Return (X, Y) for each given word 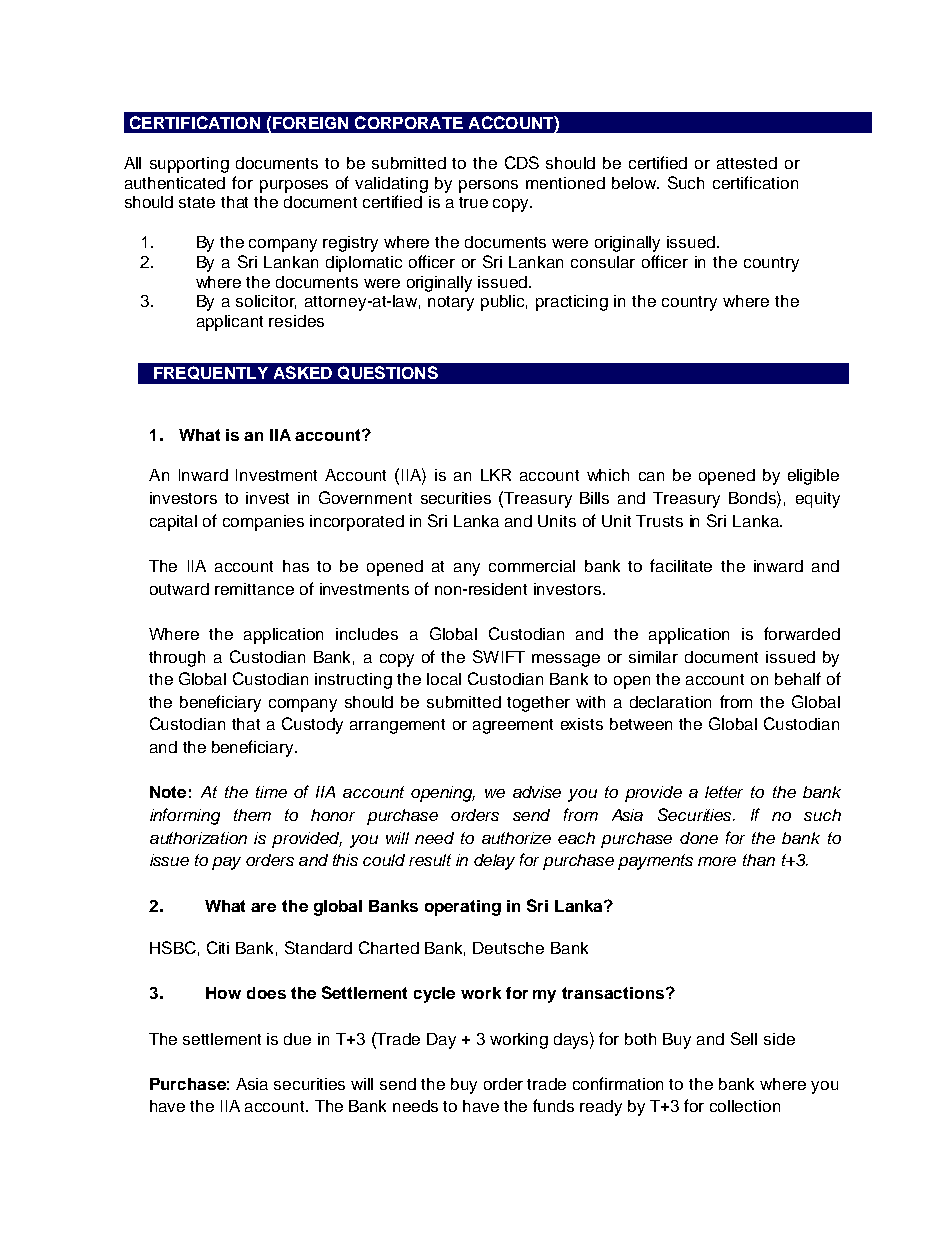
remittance (254, 589)
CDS (522, 162)
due (297, 1039)
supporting (189, 165)
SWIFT (499, 656)
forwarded (802, 633)
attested (747, 163)
